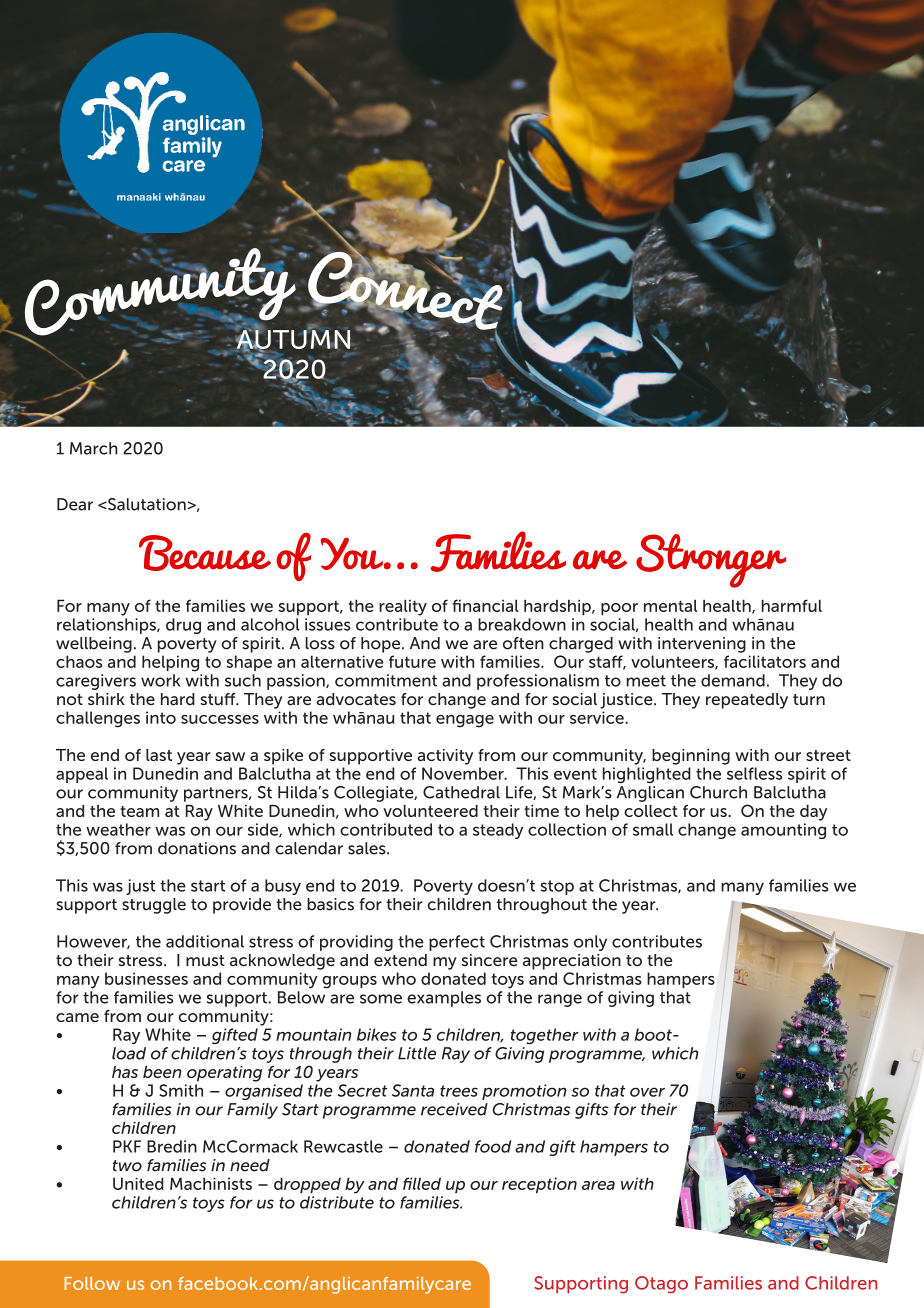  What do you see at coordinates (430, 811) in the screenshot?
I see `volunteered` at bounding box center [430, 811].
